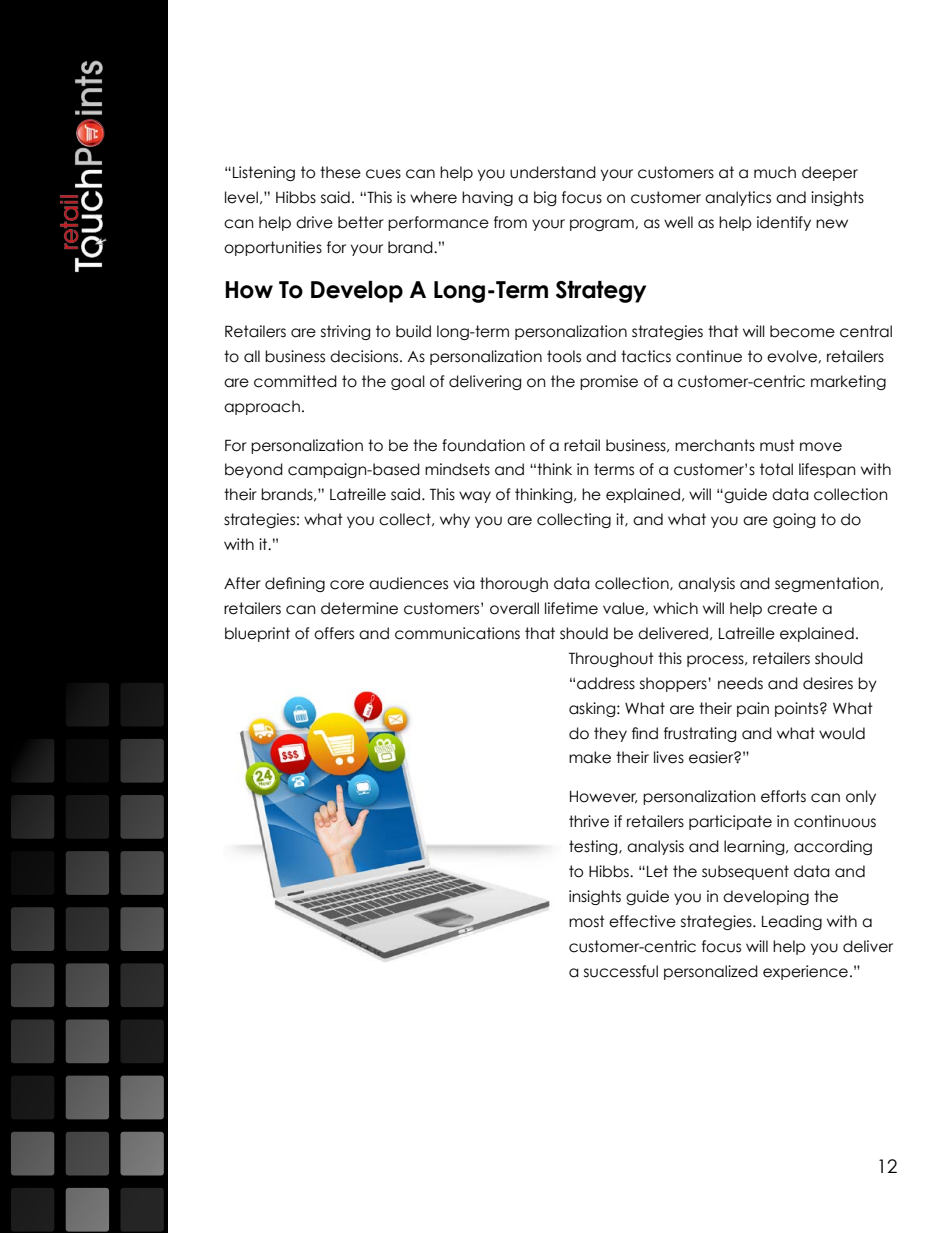  Describe the element at coordinates (794, 520) in the screenshot. I see `going` at that location.
